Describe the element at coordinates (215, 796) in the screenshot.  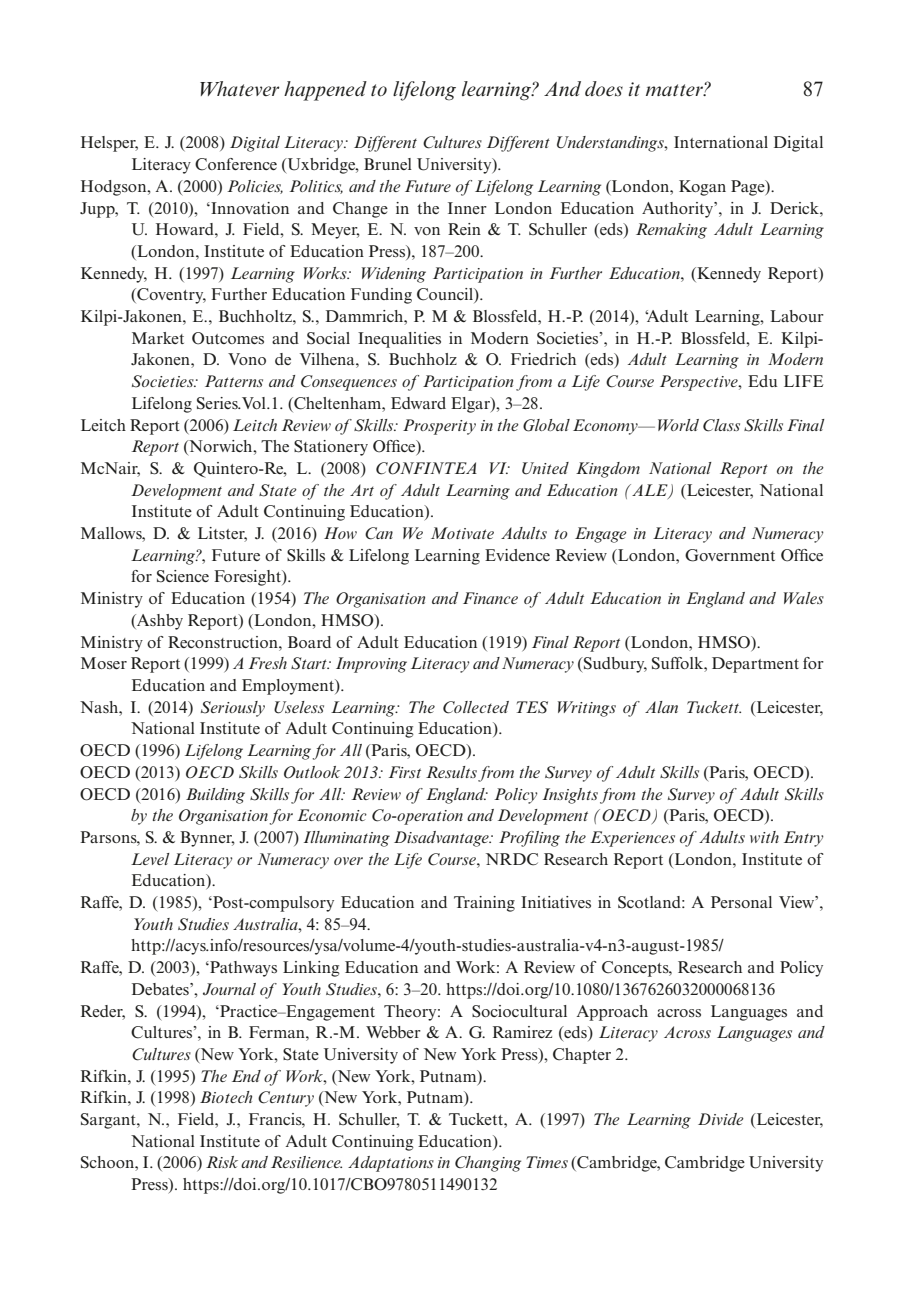
I see `Building` at that location.
